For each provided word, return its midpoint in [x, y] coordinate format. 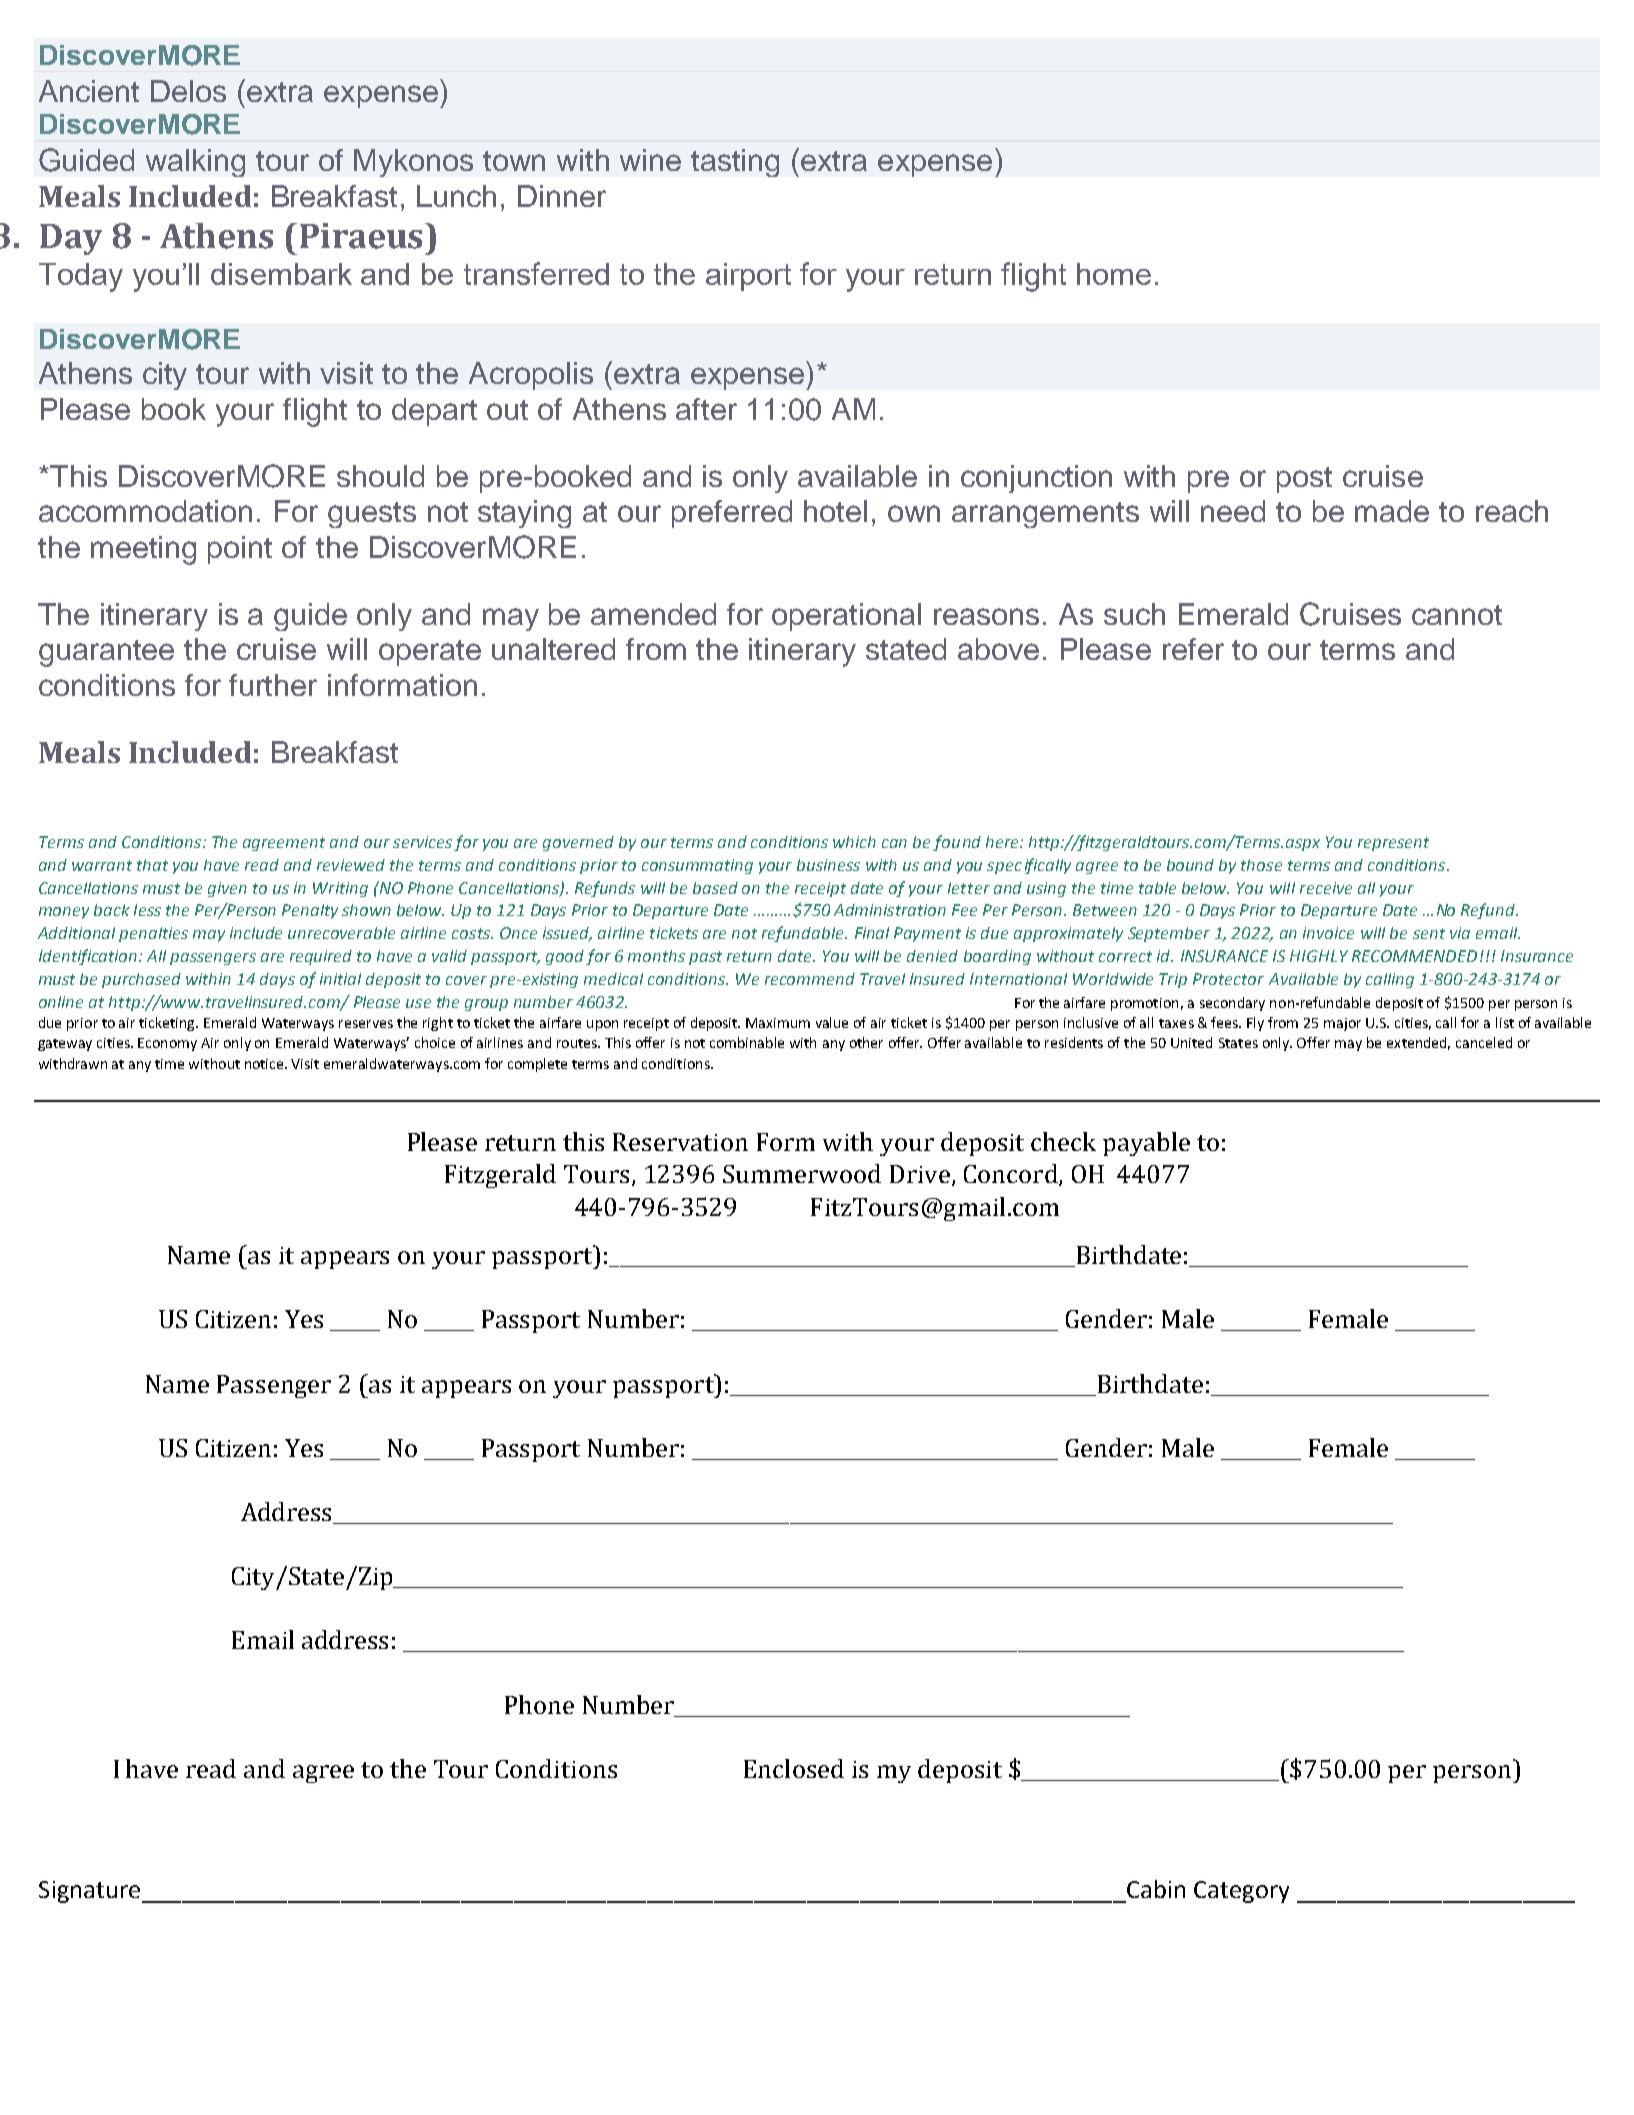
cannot [1457, 615]
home [1114, 274]
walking [195, 163]
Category [1241, 1892]
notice [265, 1064]
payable [1146, 1144]
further [273, 685]
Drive [920, 1174]
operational [846, 617]
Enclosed [794, 1768]
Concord [1012, 1175]
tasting [735, 163]
